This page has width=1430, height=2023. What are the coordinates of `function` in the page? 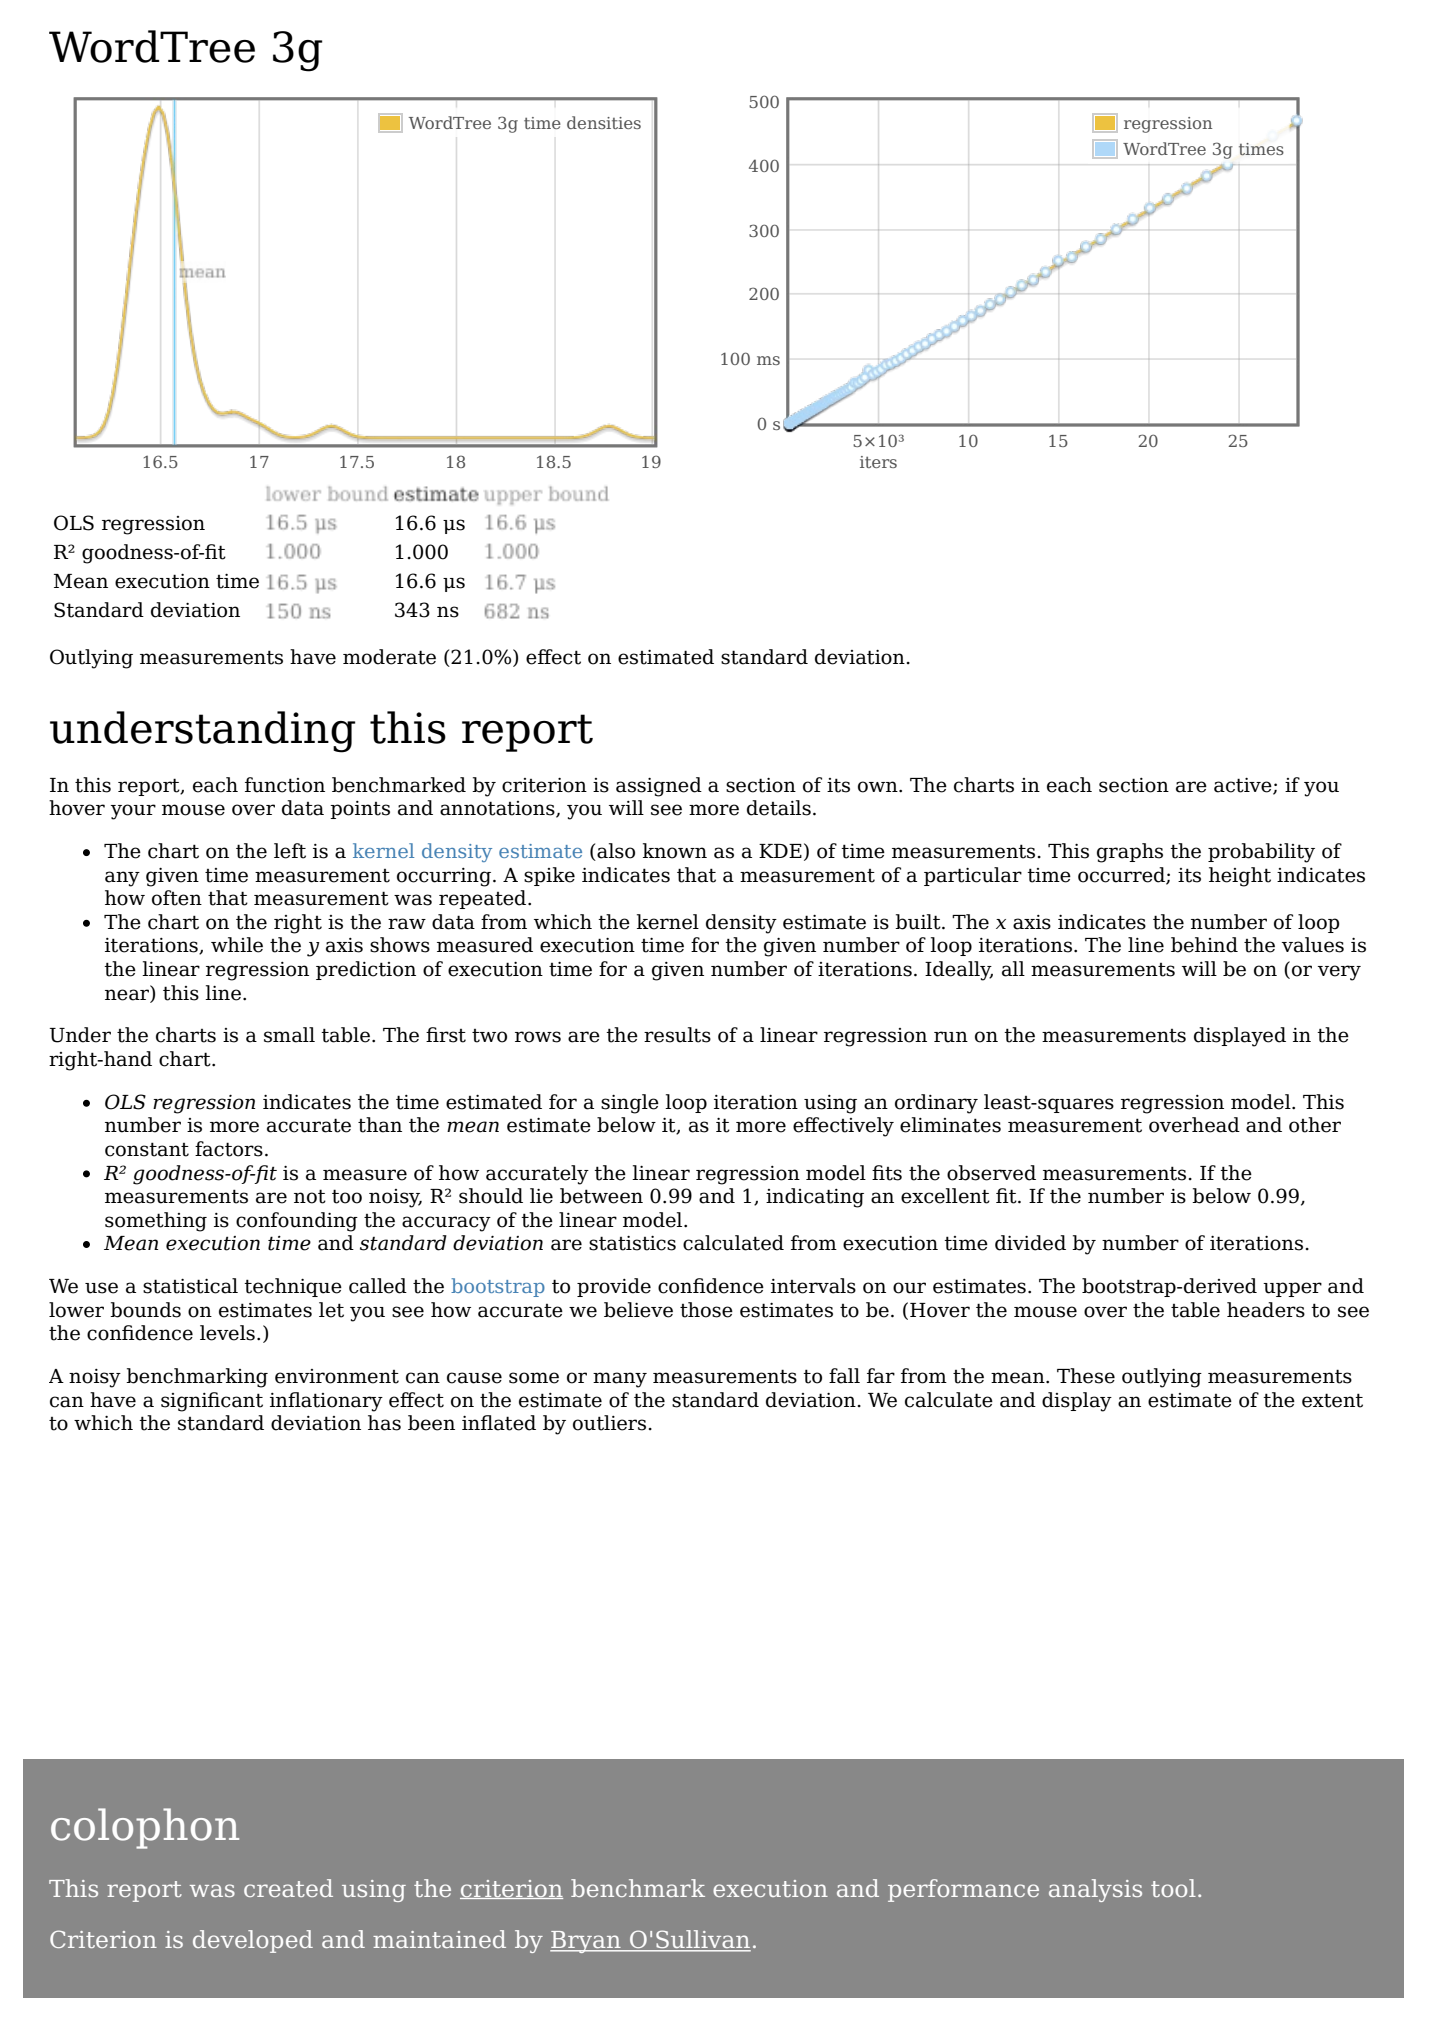 It's located at (285, 785).
